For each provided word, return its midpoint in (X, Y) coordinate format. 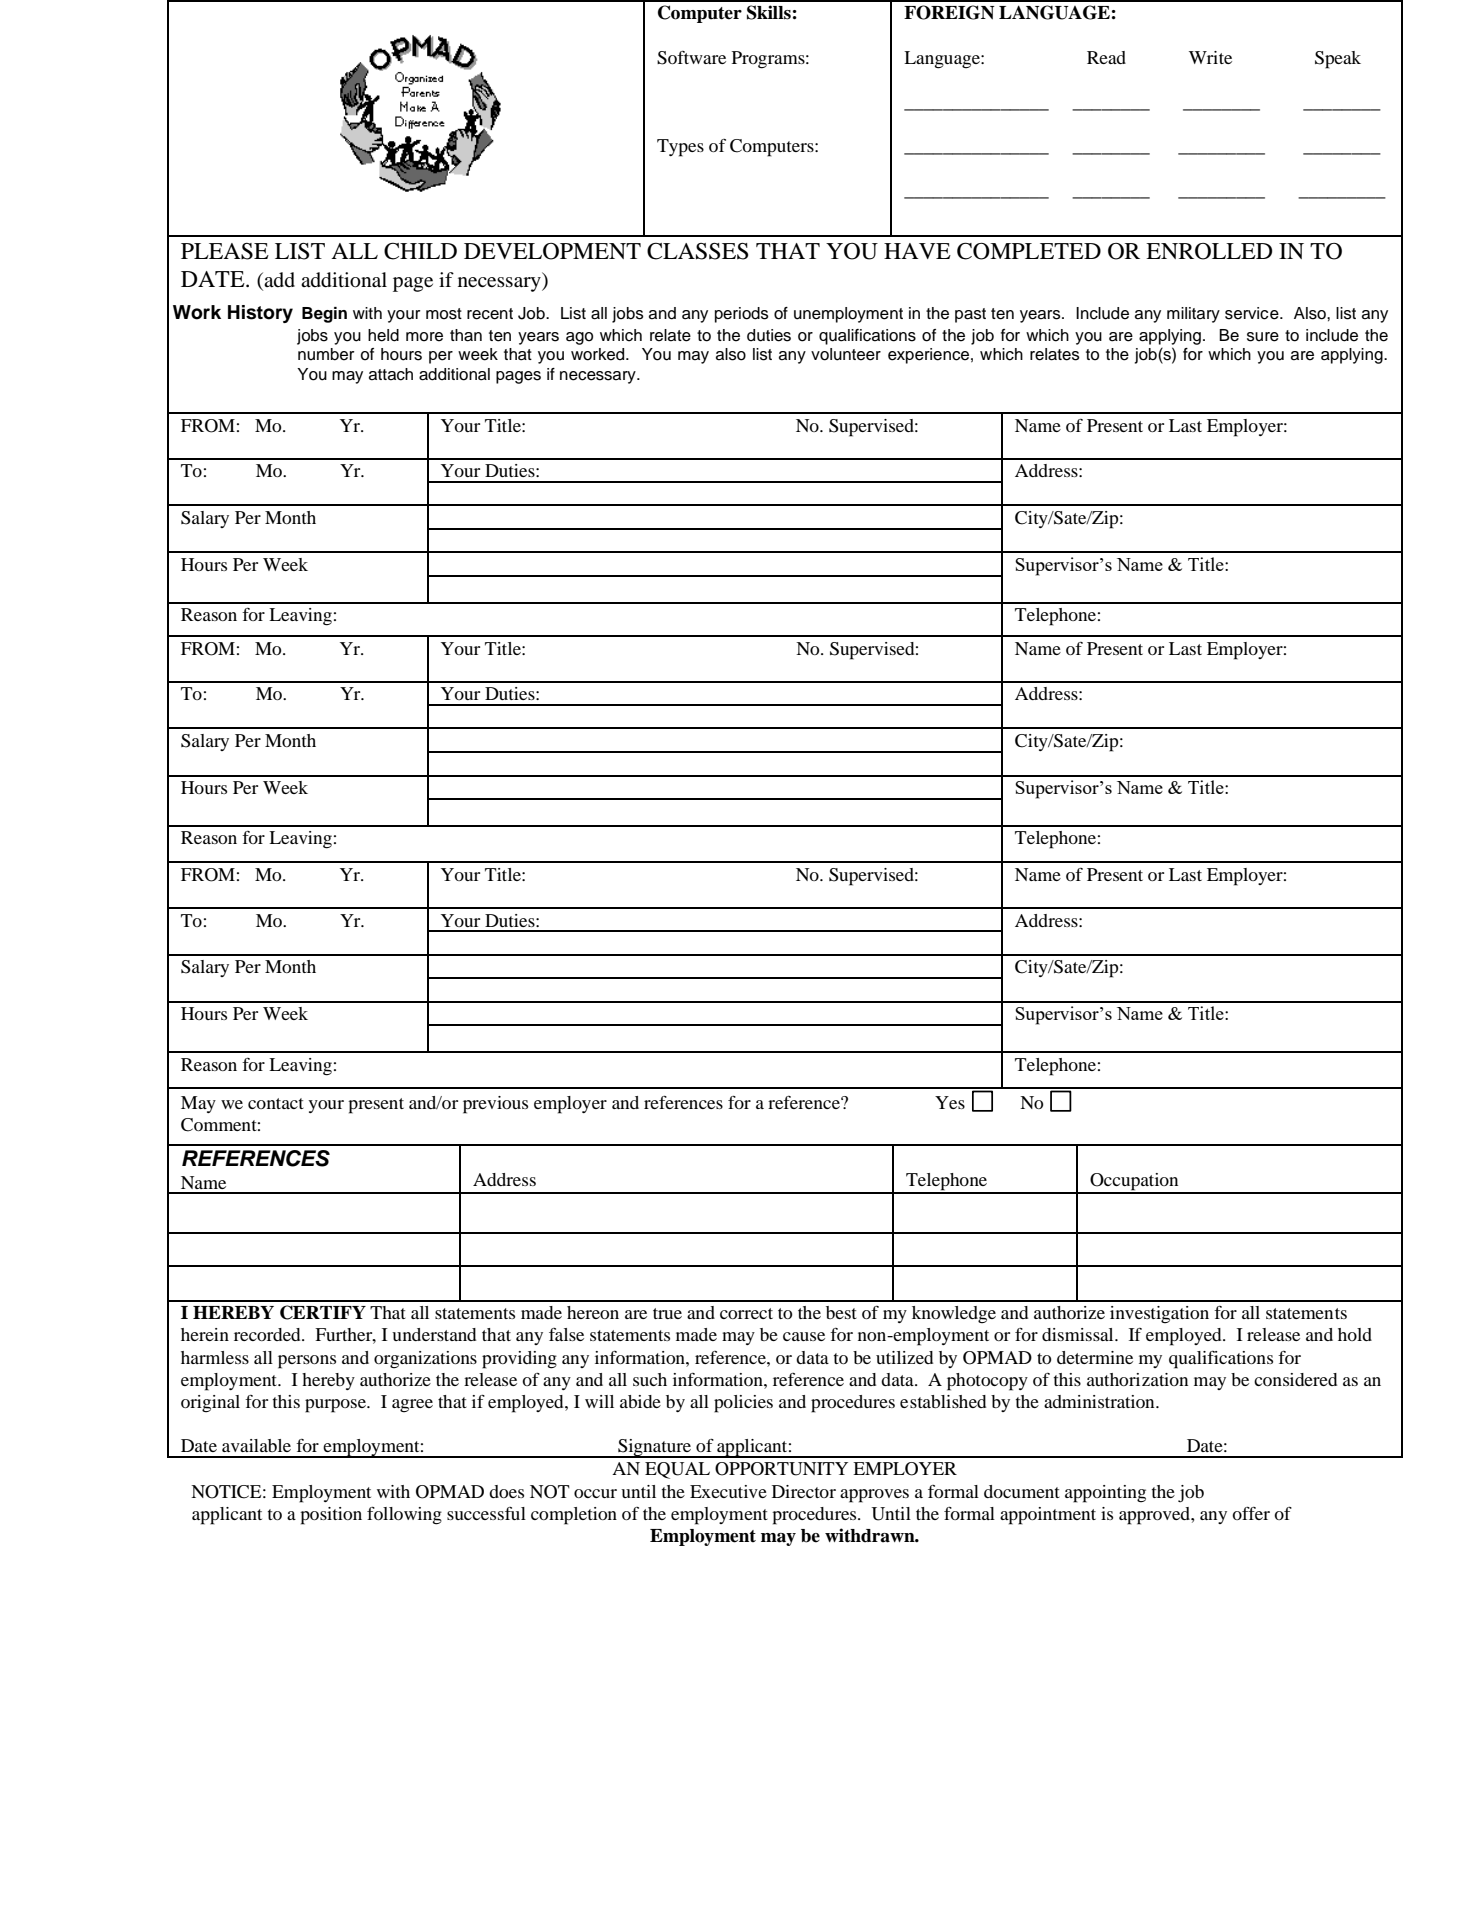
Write (1210, 57)
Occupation (1134, 1183)
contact (276, 1103)
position (331, 1516)
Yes (950, 1102)
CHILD (420, 251)
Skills (769, 12)
